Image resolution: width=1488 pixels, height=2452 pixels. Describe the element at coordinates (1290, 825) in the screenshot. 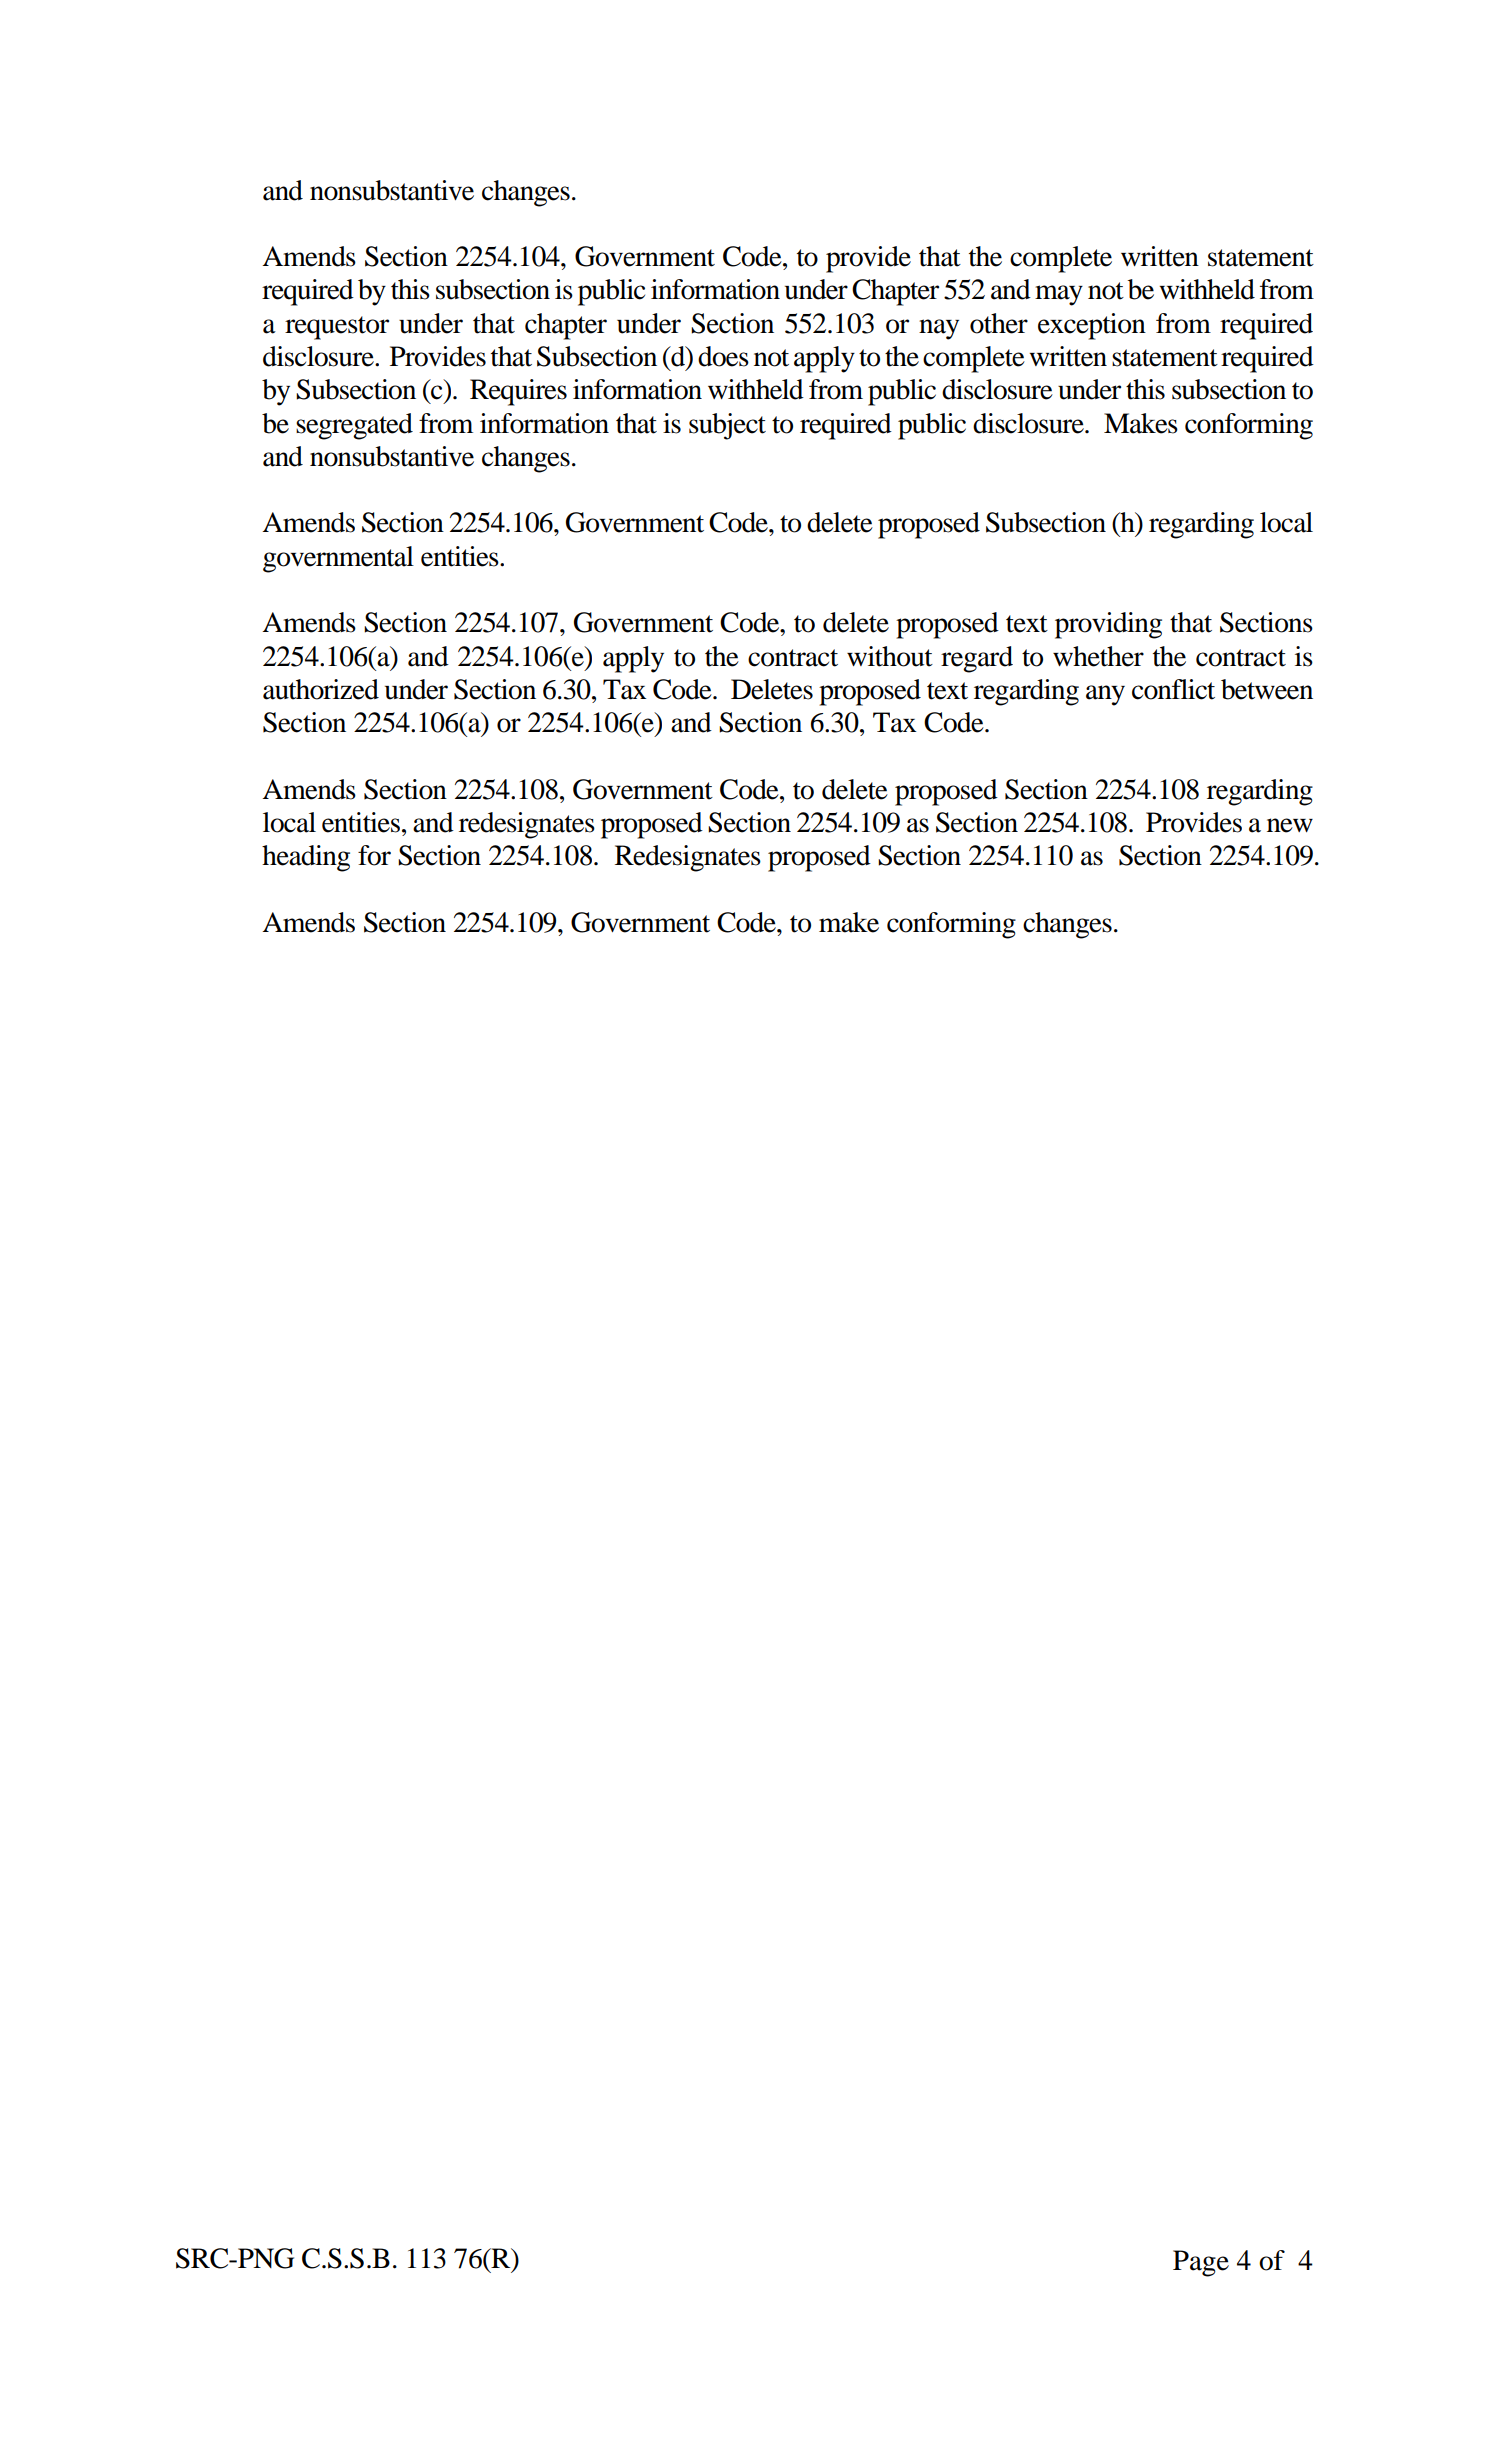

I see `new` at that location.
